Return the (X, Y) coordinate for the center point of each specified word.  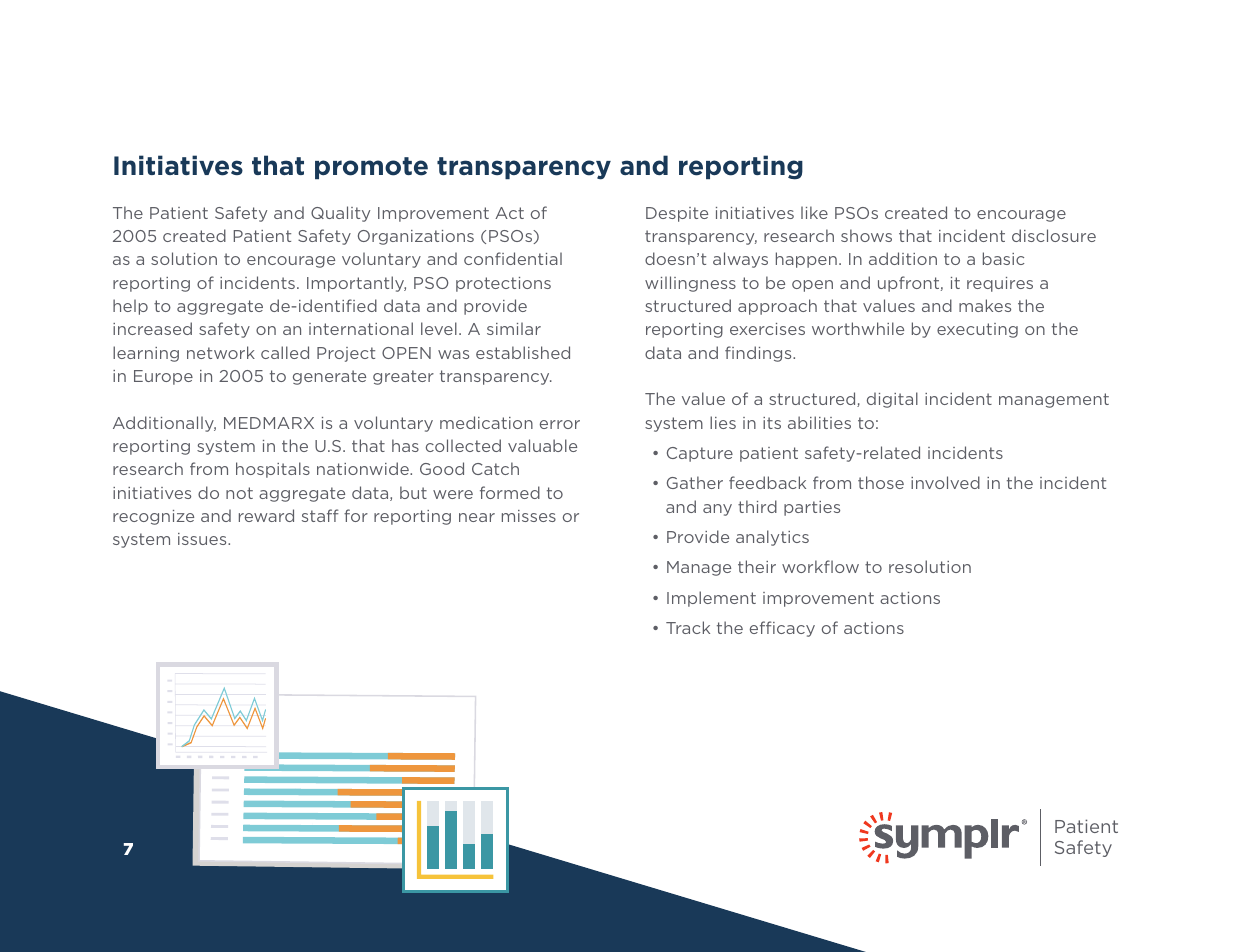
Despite (677, 214)
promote (371, 168)
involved (945, 482)
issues (203, 539)
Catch (495, 468)
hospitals (273, 470)
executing (977, 330)
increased (152, 328)
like (814, 212)
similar (514, 328)
